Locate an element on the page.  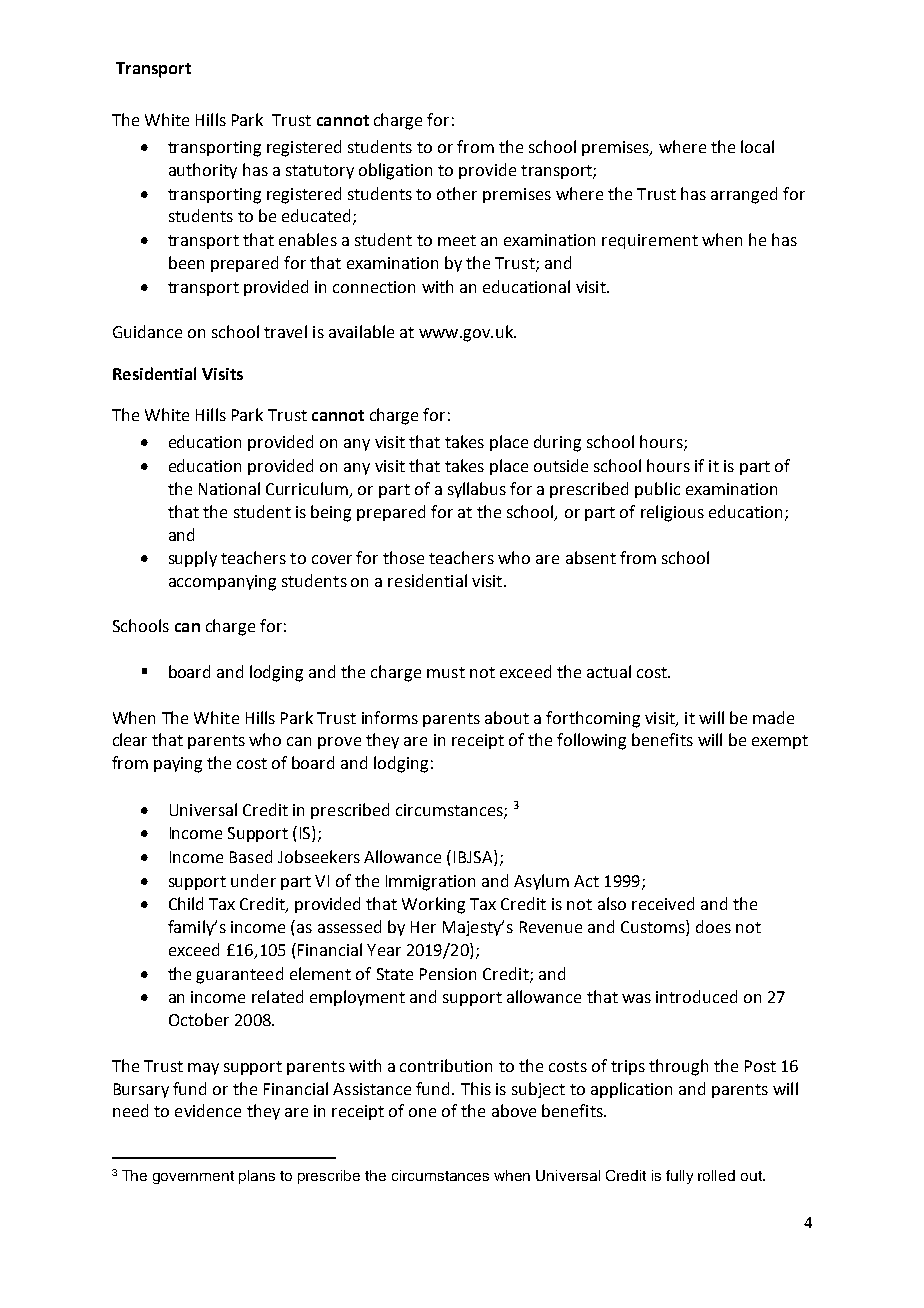
Based is located at coordinates (251, 856).
